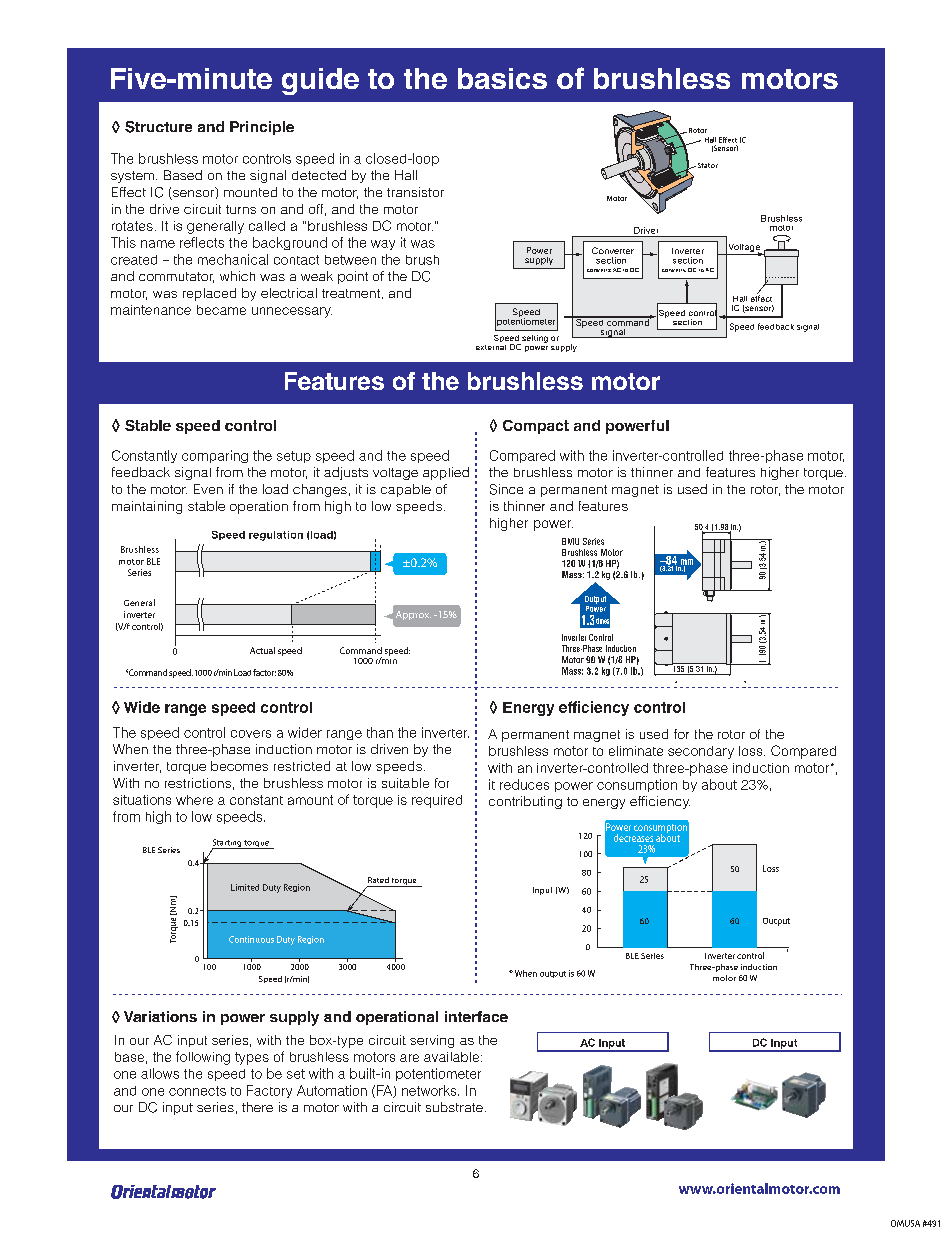 The height and width of the screenshot is (1233, 952). What do you see at coordinates (430, 1090) in the screenshot?
I see `networks` at bounding box center [430, 1090].
